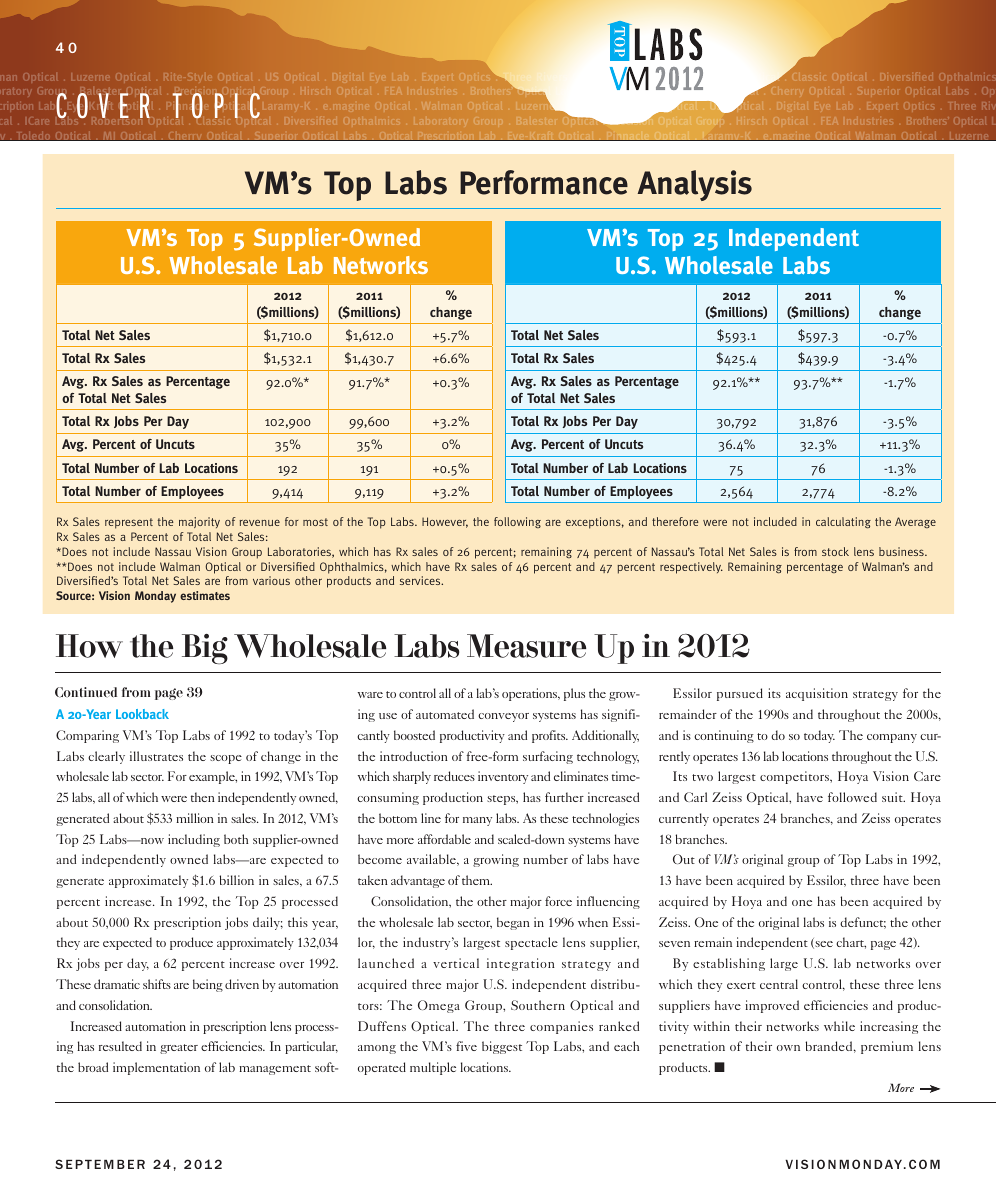  What do you see at coordinates (216, 105) in the document?
I see `TOPIC` at bounding box center [216, 105].
